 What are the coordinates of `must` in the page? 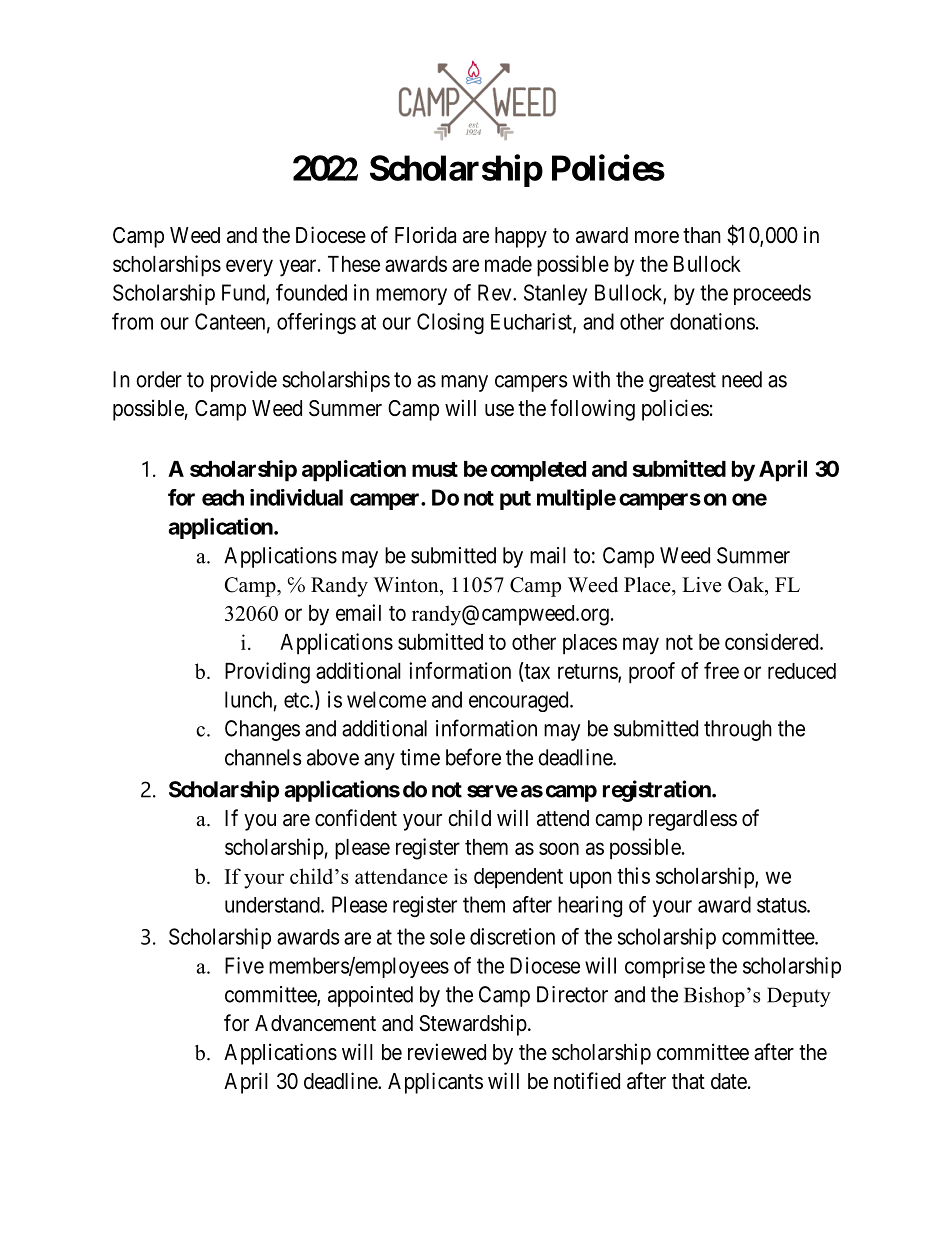 It's located at (435, 469).
